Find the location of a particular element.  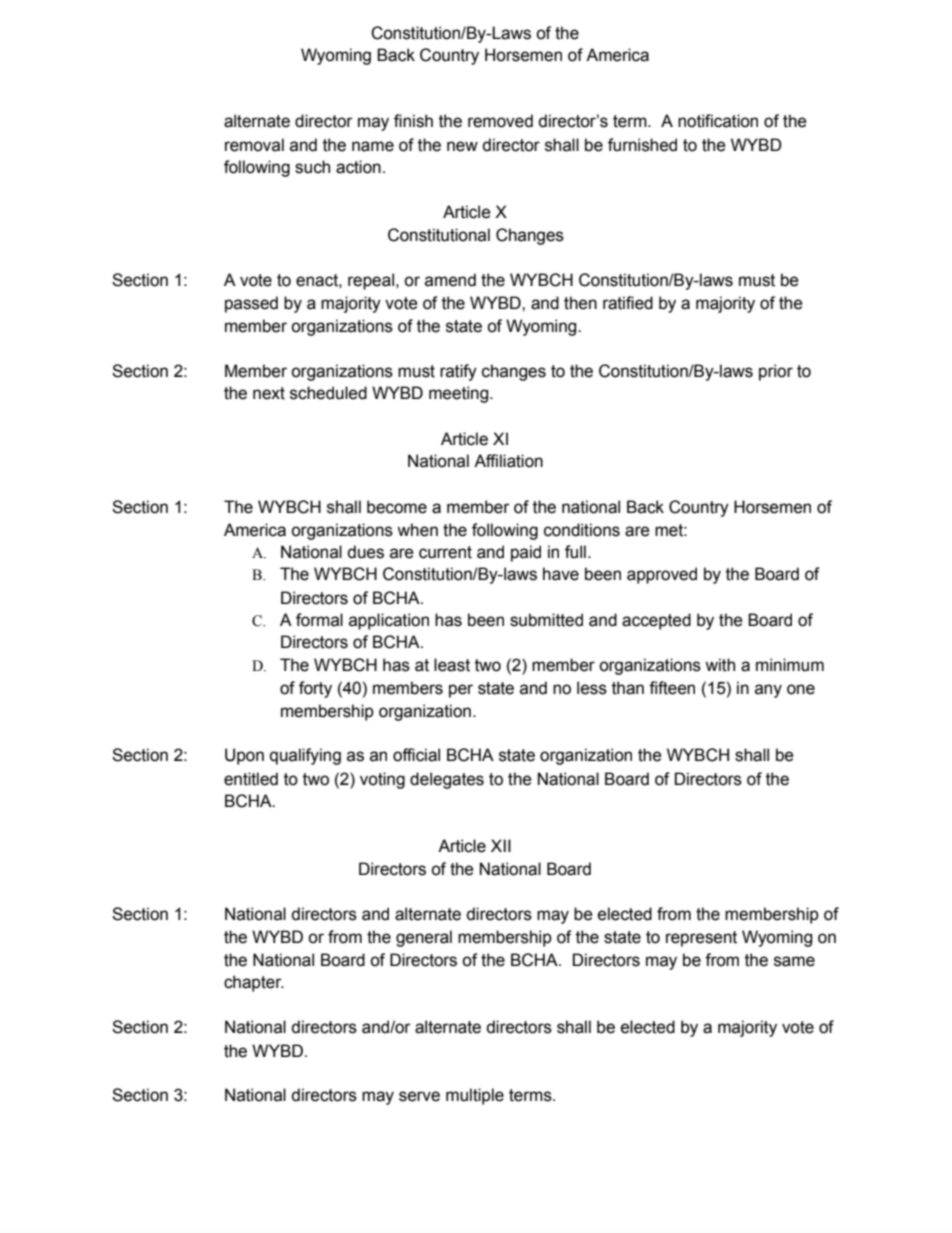

meeting is located at coordinates (460, 394).
